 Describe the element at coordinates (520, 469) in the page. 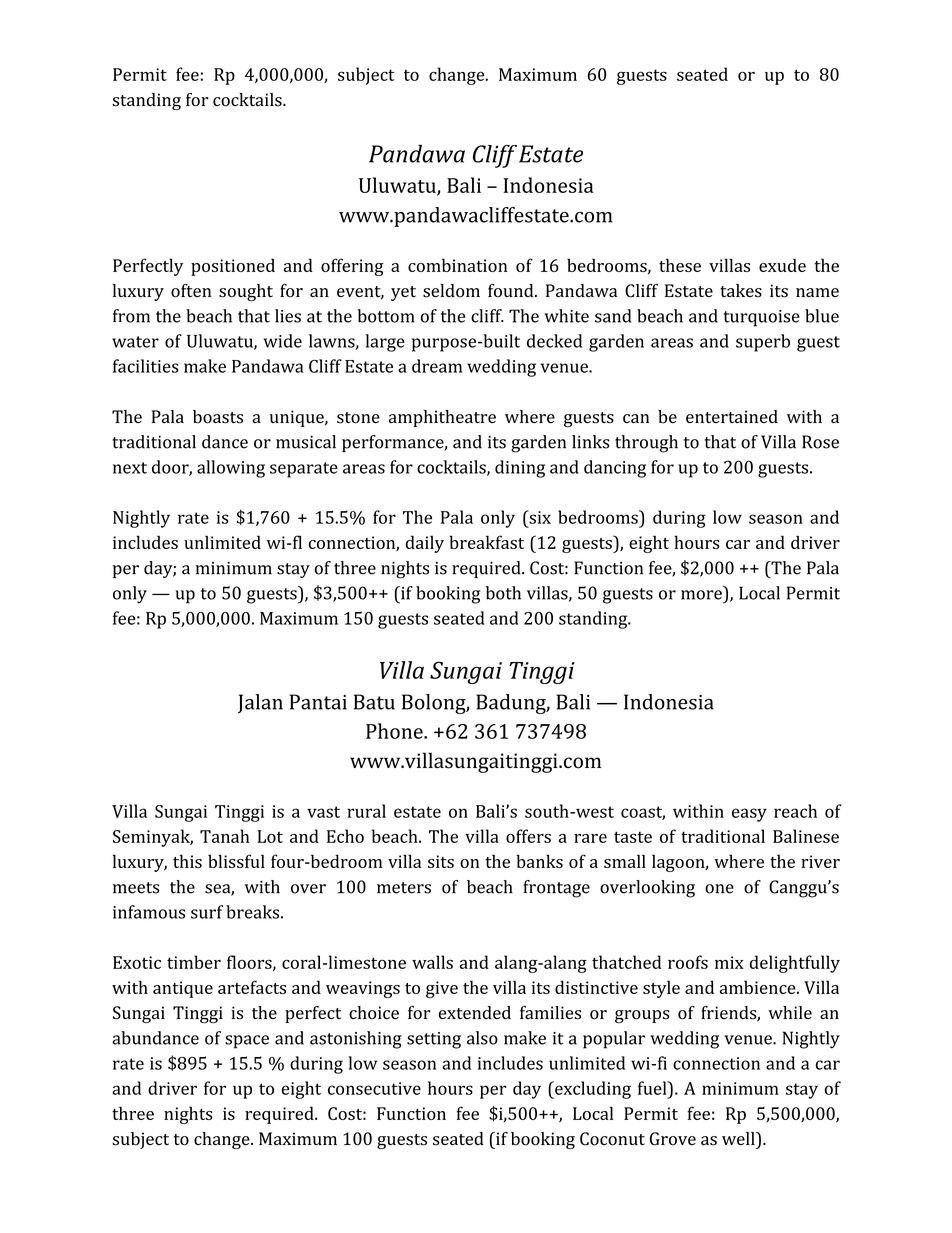

I see `dining` at that location.
